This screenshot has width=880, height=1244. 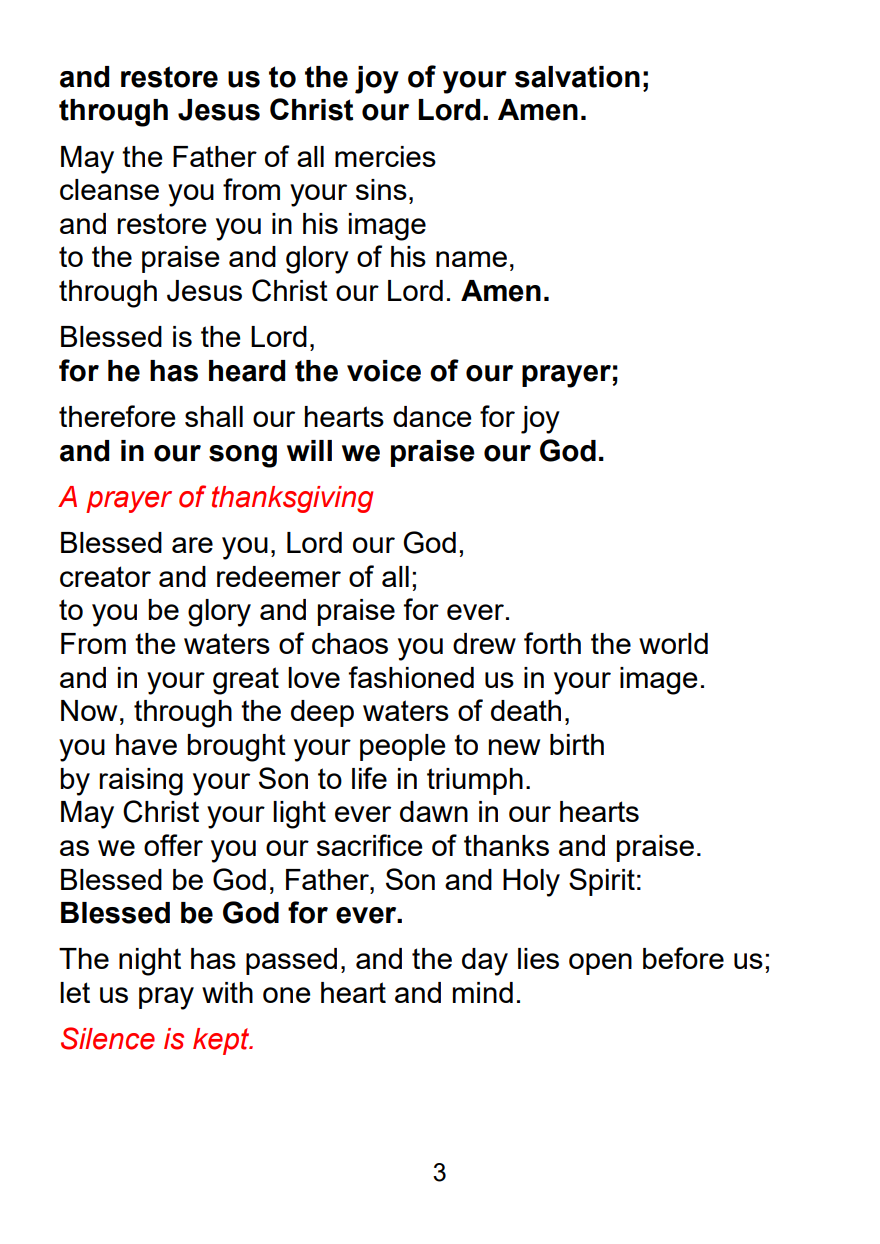 I want to click on cleanse, so click(x=109, y=189).
